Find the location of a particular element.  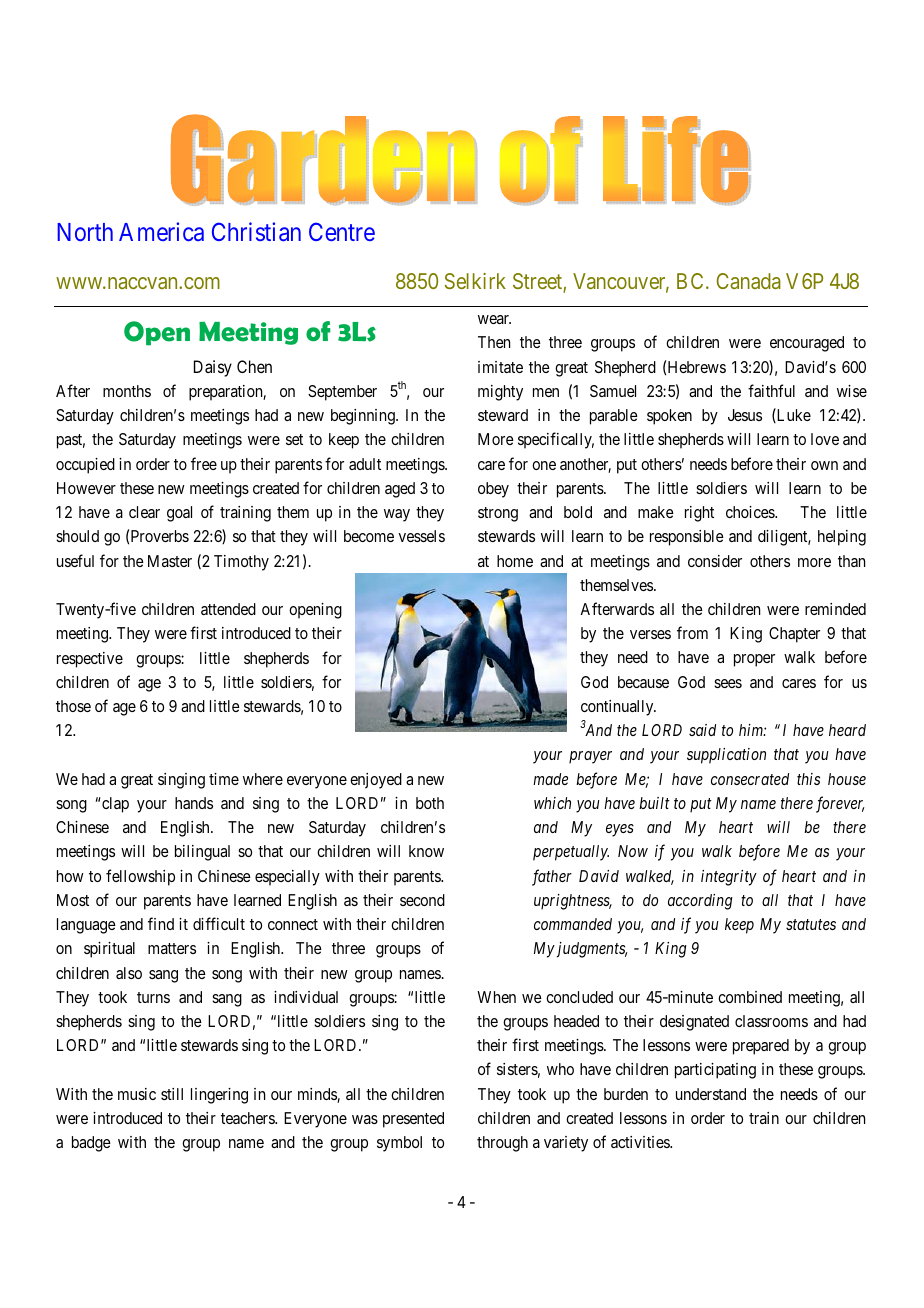

continually is located at coordinates (618, 708).
